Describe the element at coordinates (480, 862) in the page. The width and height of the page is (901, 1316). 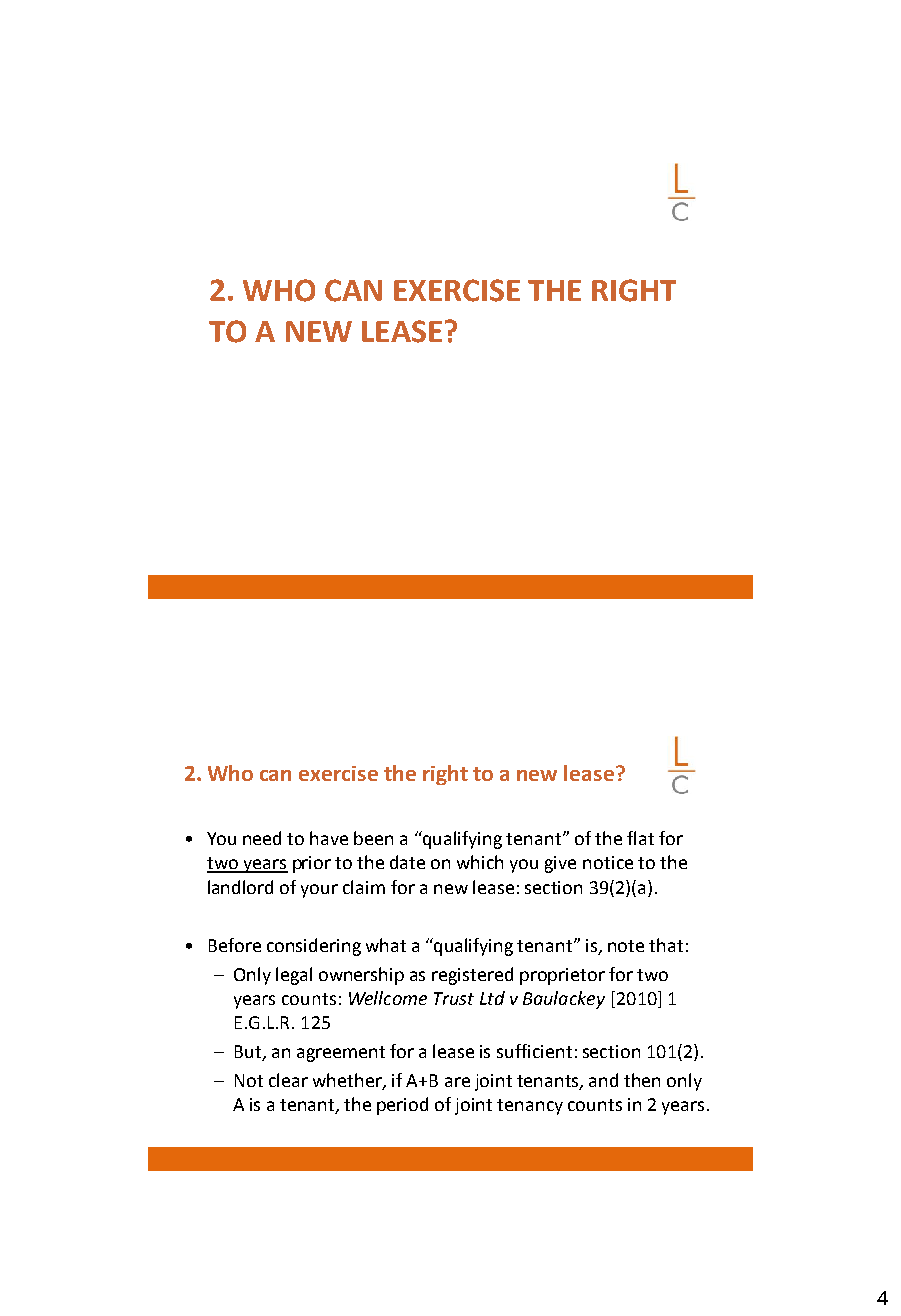
I see `which` at that location.
